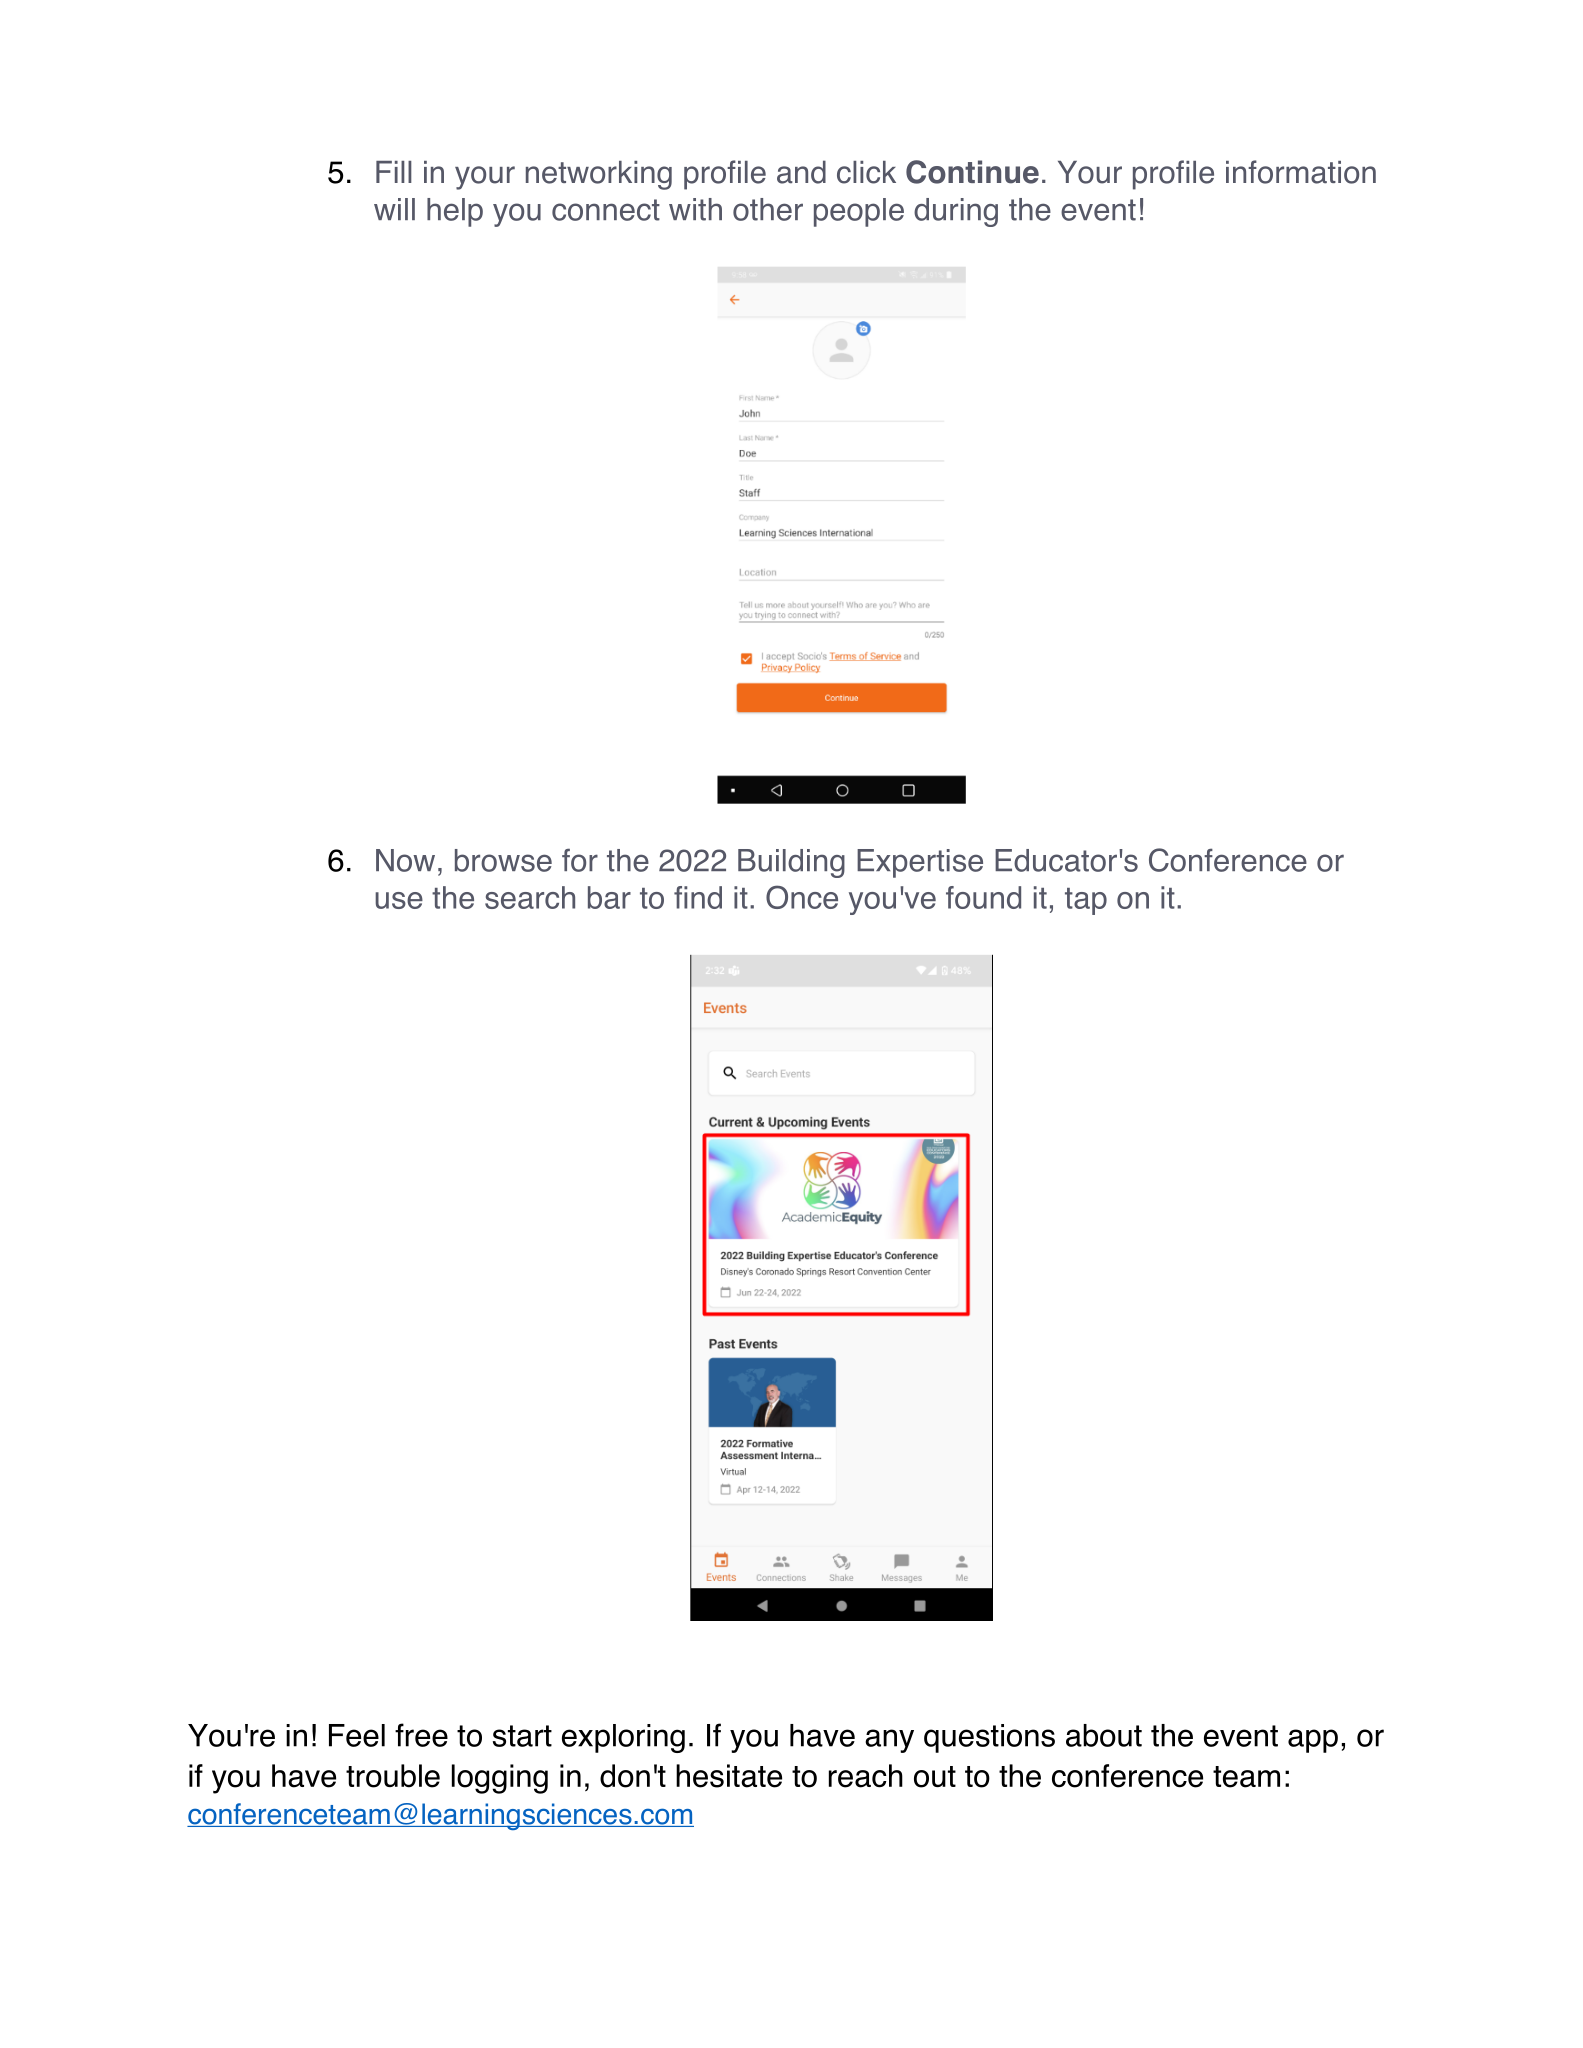  I want to click on free, so click(421, 1735).
